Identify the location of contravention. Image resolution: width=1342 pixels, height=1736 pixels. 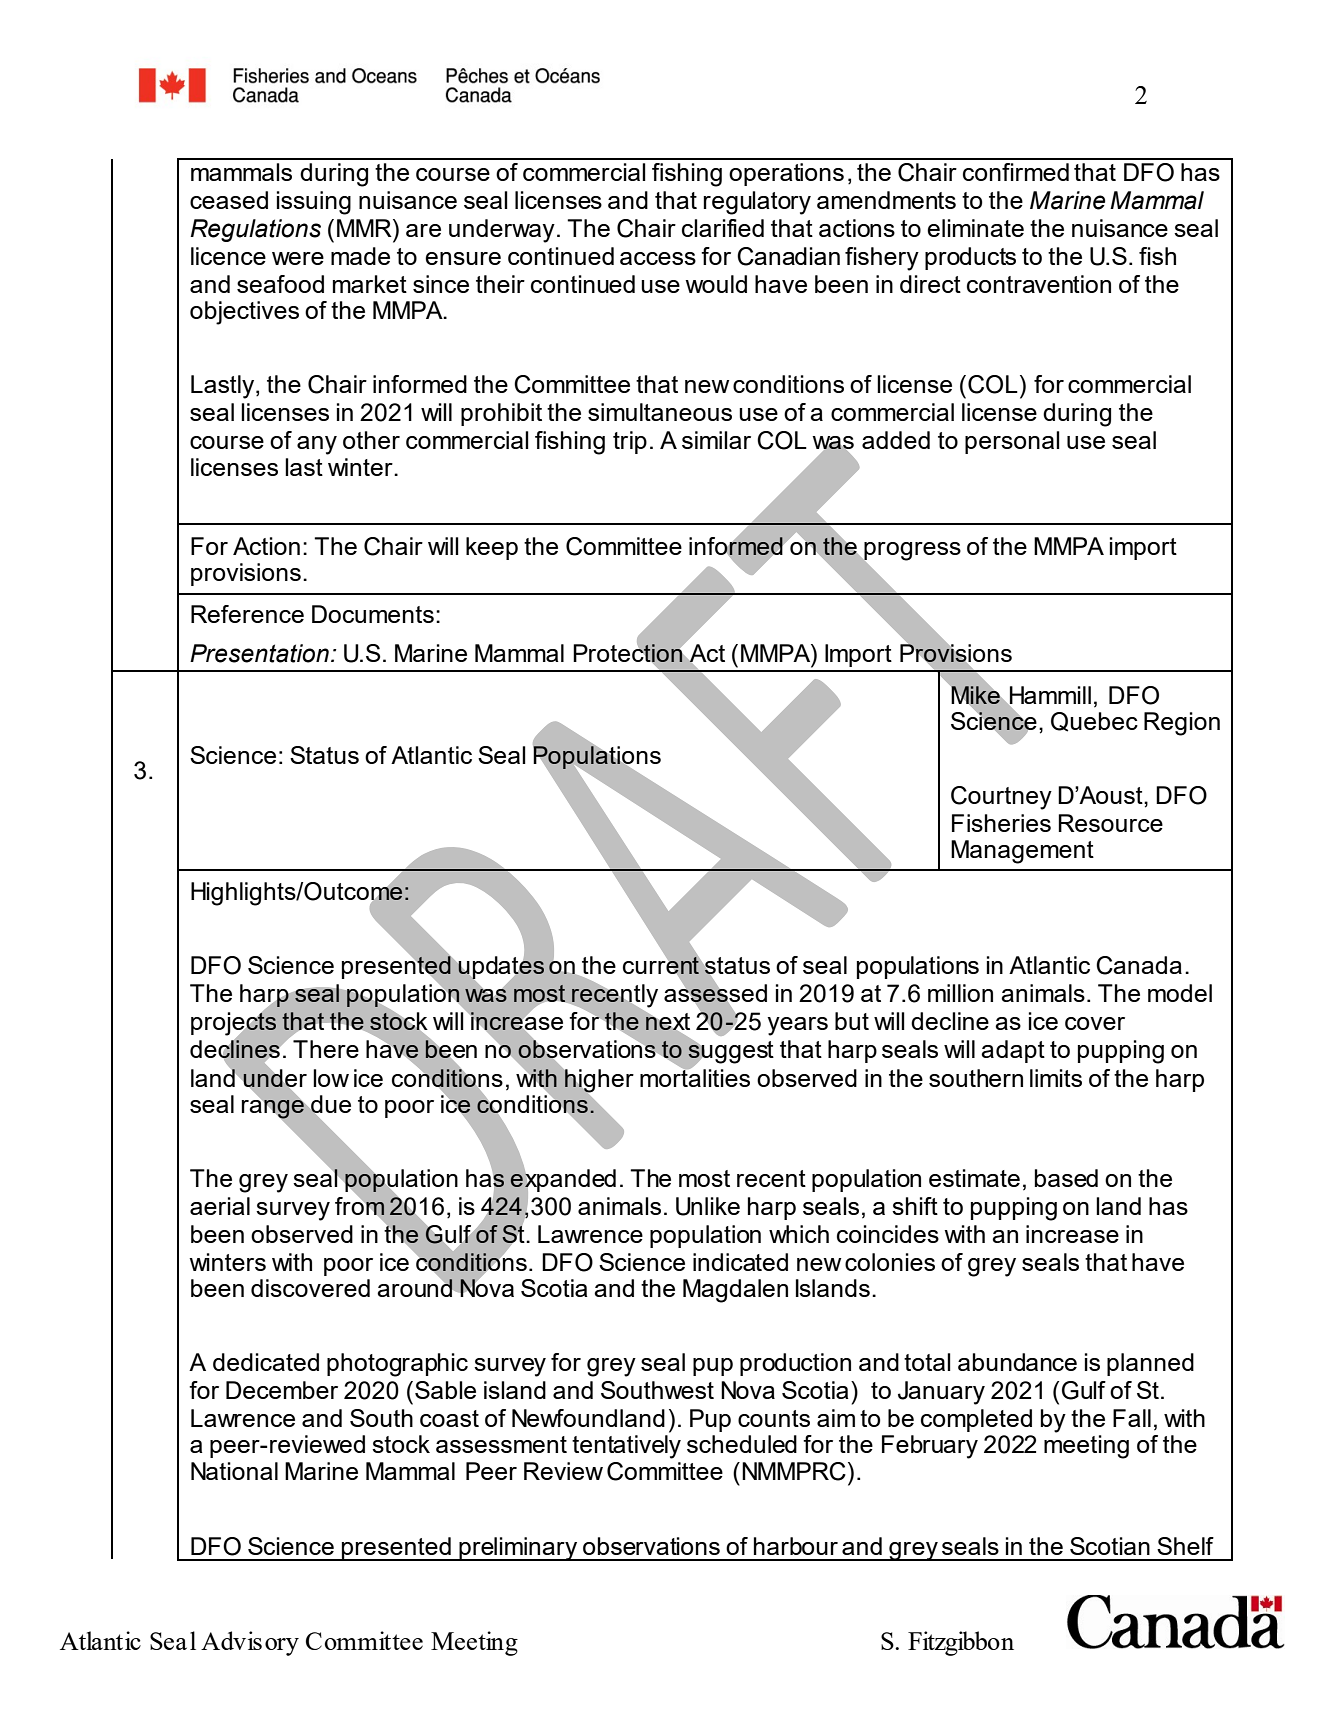
(1039, 284).
